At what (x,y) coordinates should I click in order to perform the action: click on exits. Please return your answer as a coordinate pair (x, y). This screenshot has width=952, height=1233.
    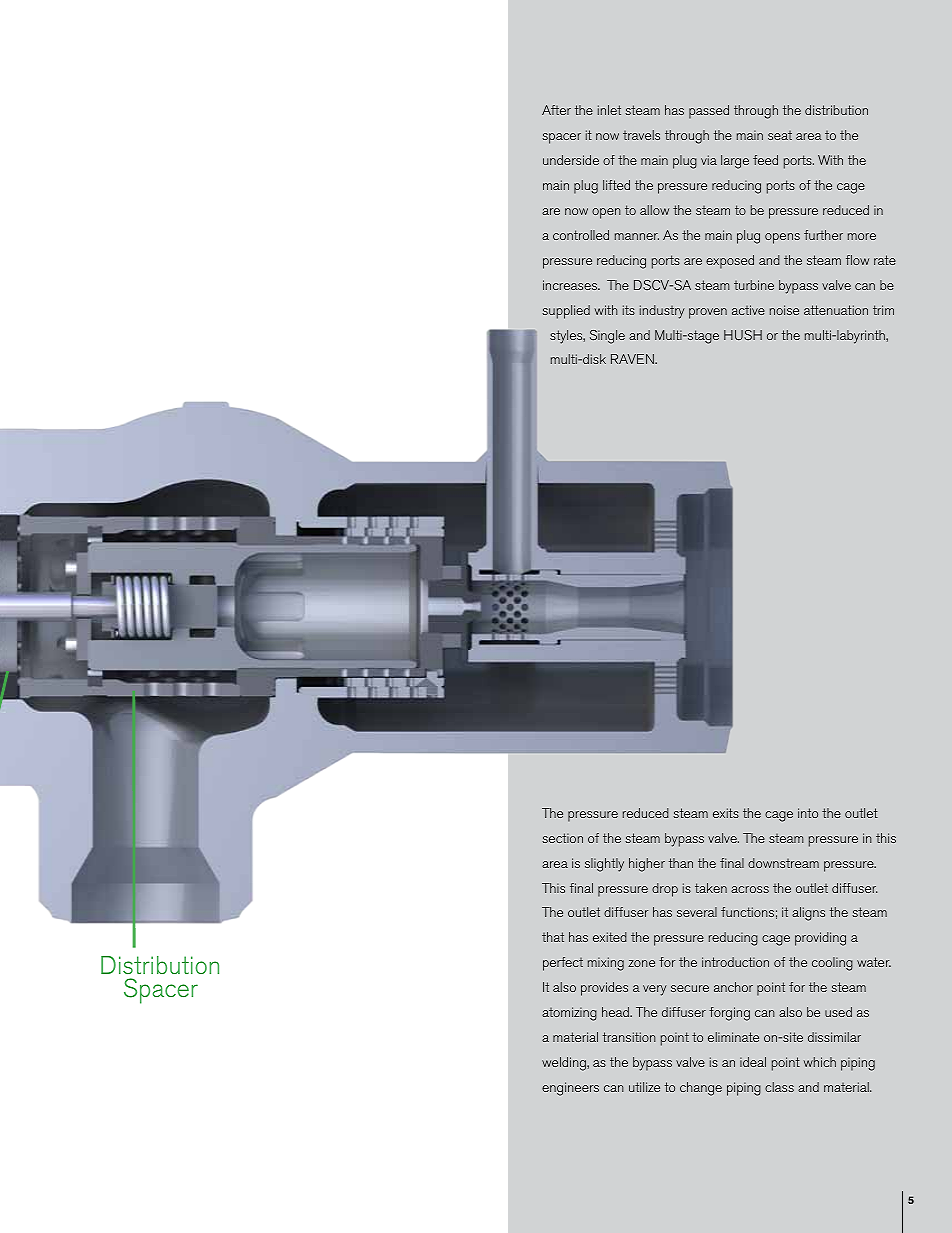
    Looking at the image, I should click on (726, 813).
